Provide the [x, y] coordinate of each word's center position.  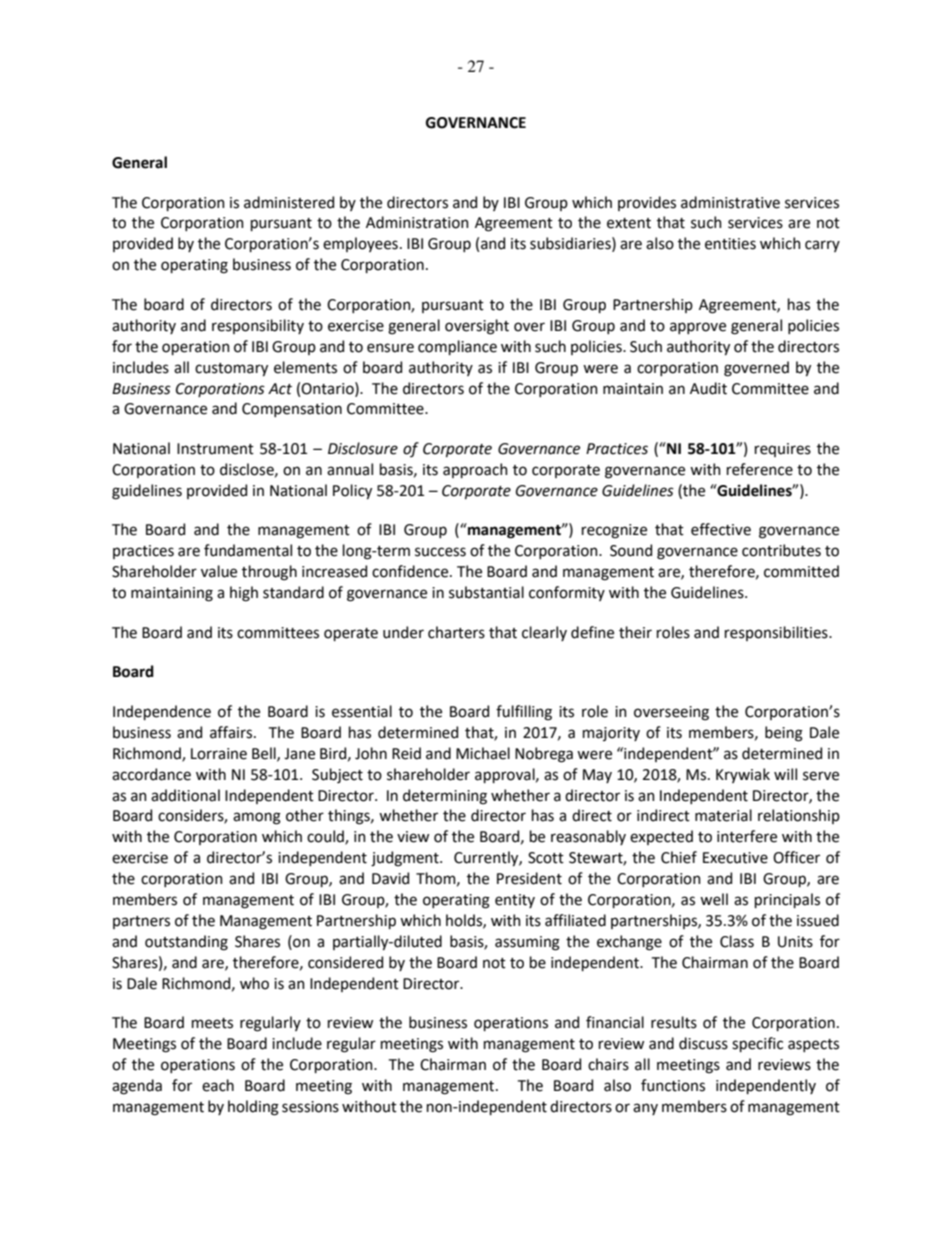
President [529, 878]
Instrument [215, 449]
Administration [417, 222]
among [257, 818]
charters [456, 632]
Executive [735, 858]
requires [783, 450]
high [244, 594]
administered [289, 202]
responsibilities [777, 633]
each [218, 1085]
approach [475, 470]
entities [730, 244]
